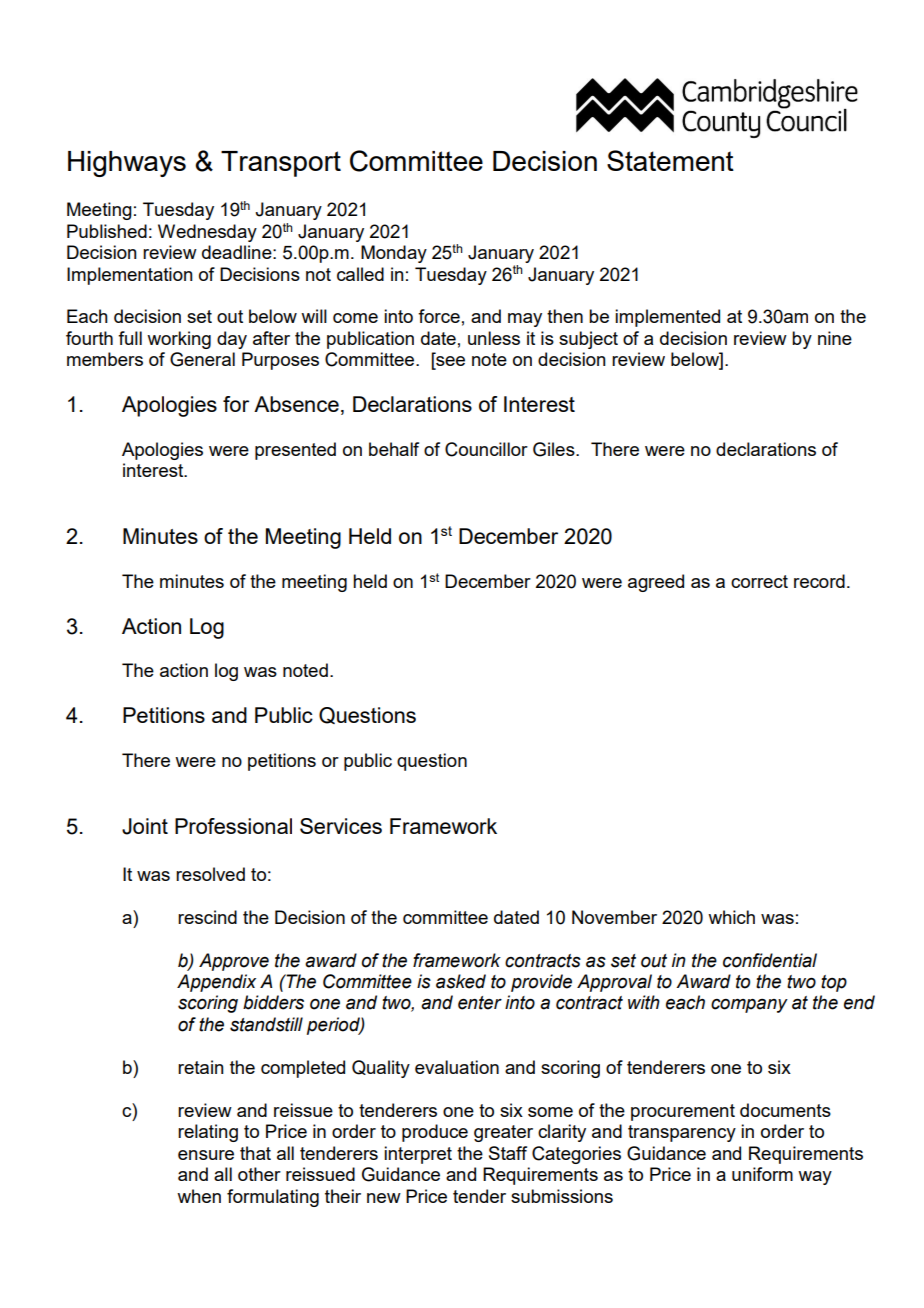 The height and width of the screenshot is (1308, 924). Describe the element at coordinates (145, 826) in the screenshot. I see `Joint` at that location.
